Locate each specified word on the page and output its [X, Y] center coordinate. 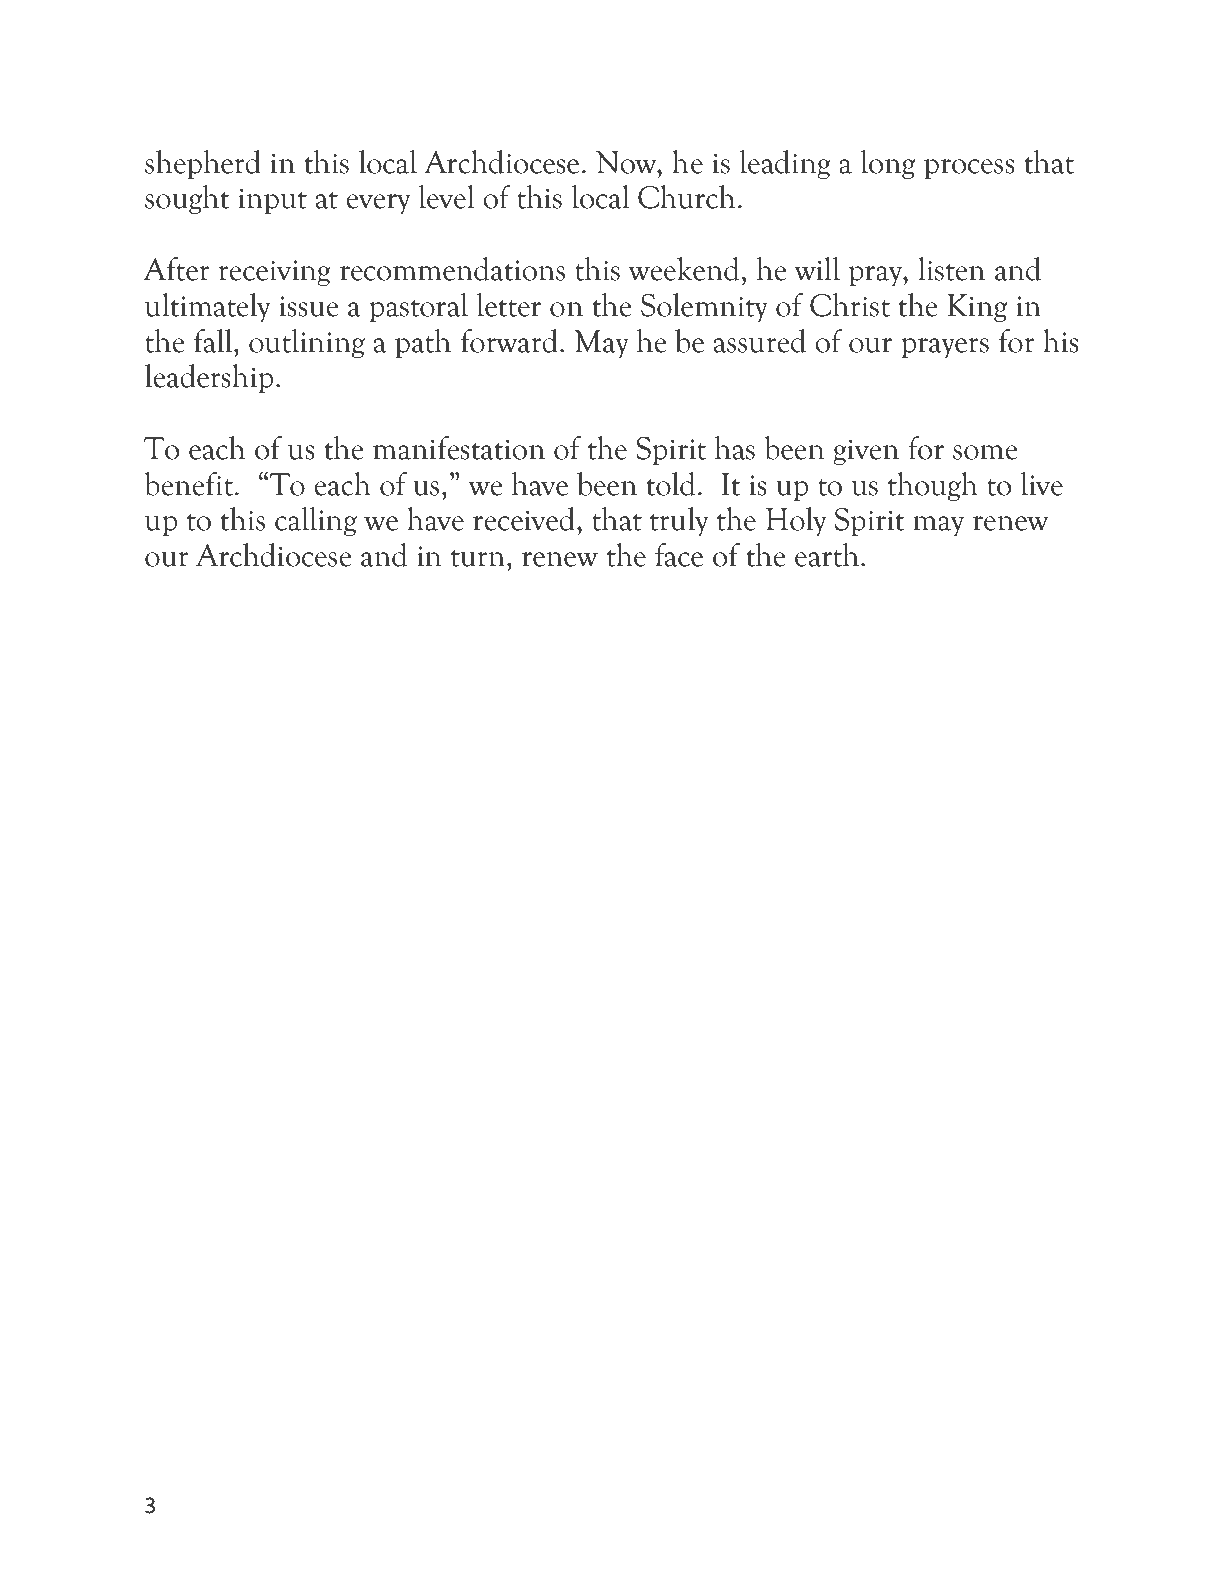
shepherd [203, 164]
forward [509, 341]
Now [627, 162]
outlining [307, 343]
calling [316, 521]
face [679, 555]
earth [828, 555]
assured [760, 341]
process [969, 169]
